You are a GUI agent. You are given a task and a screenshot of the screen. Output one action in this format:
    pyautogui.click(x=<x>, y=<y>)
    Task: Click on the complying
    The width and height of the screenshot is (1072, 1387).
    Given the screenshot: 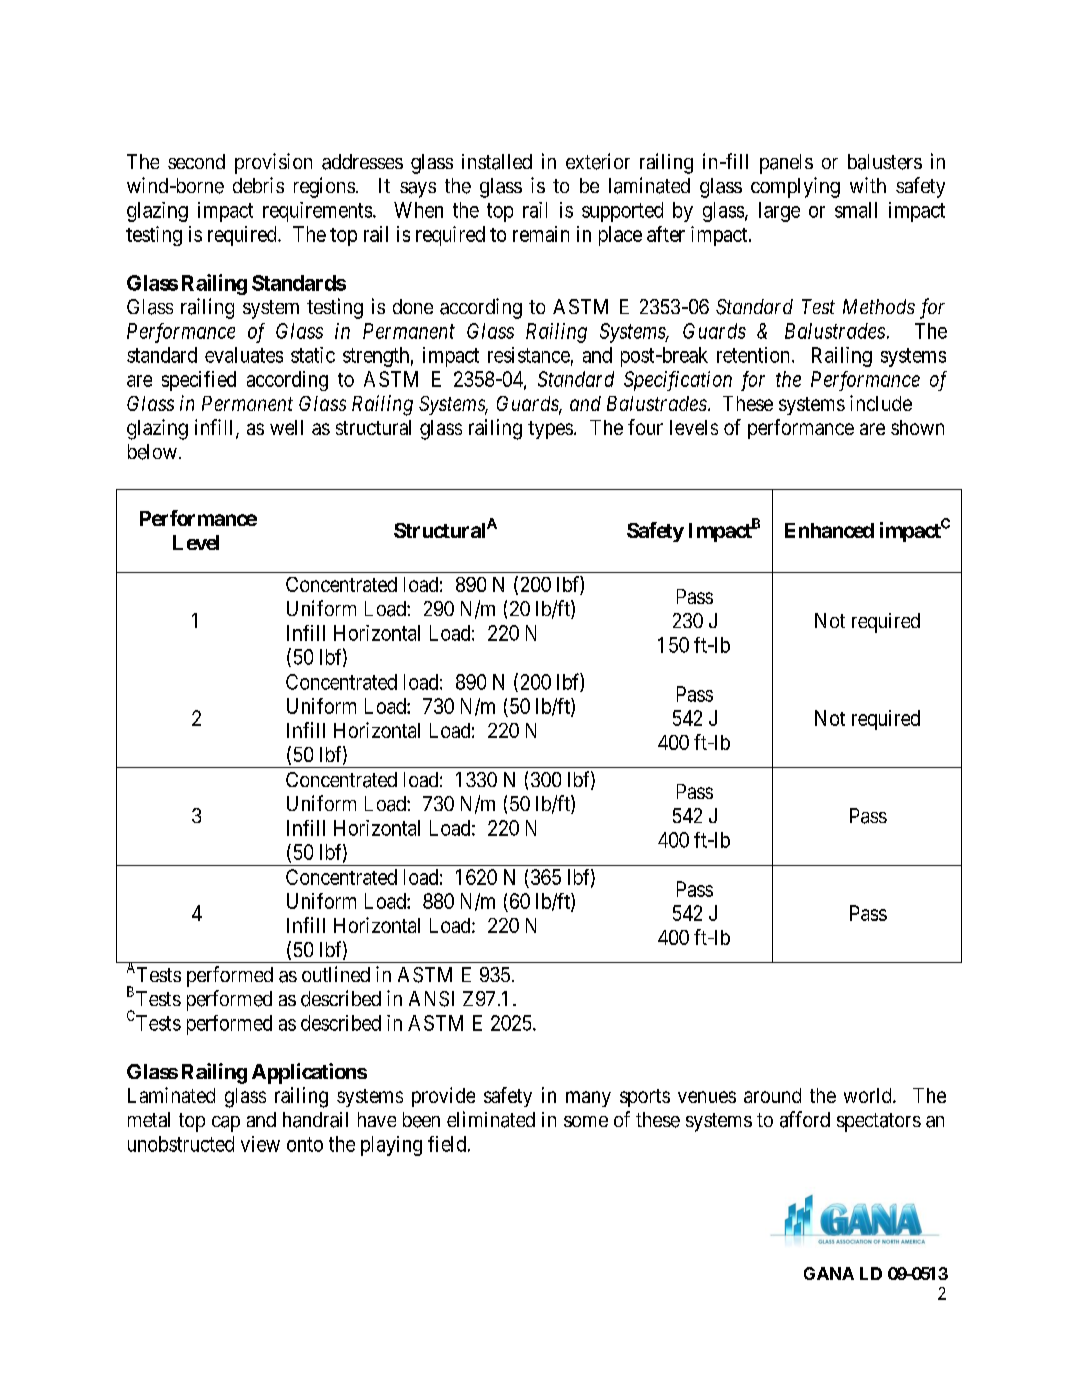 What is the action you would take?
    pyautogui.click(x=795, y=187)
